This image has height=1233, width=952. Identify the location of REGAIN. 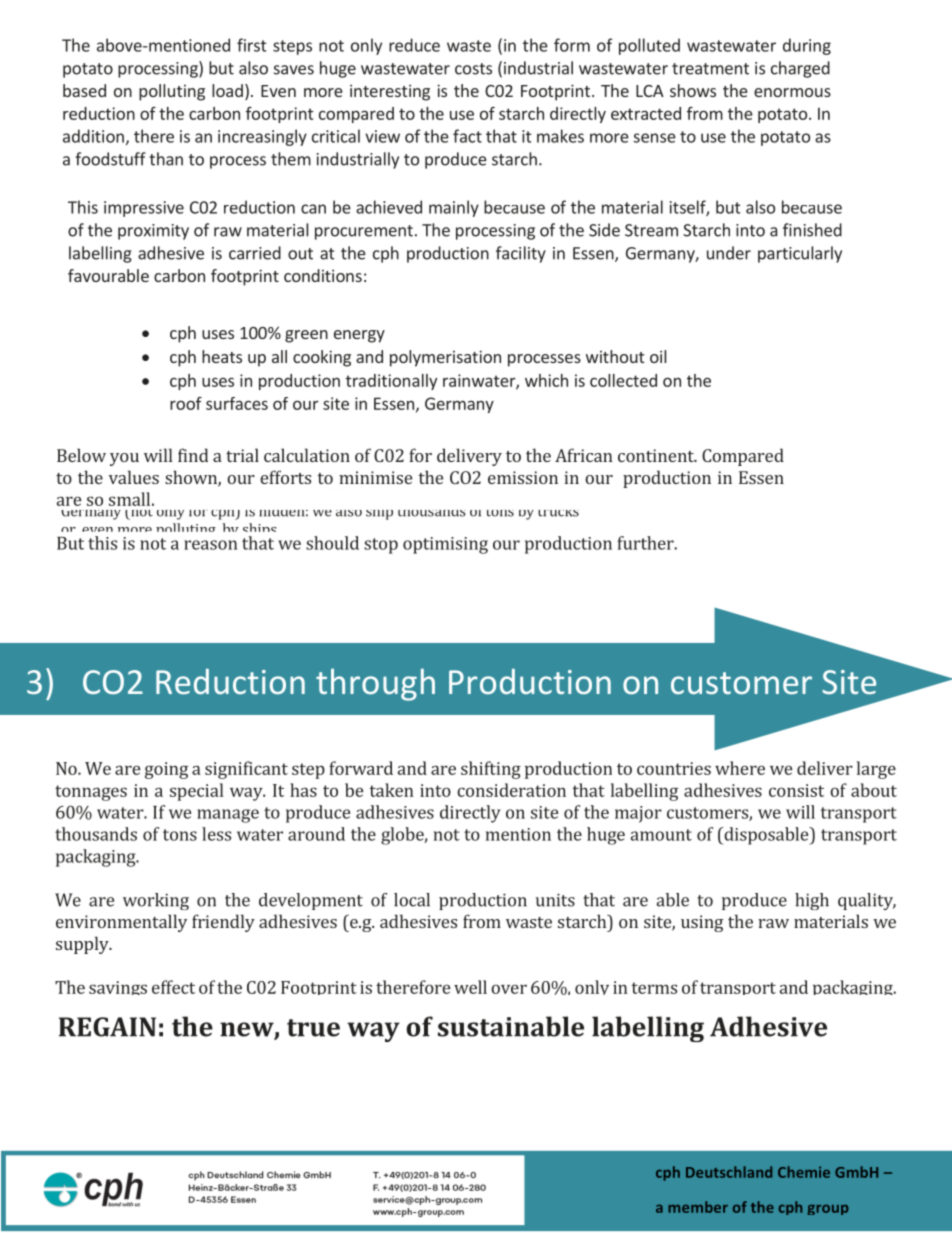
(107, 1027).
